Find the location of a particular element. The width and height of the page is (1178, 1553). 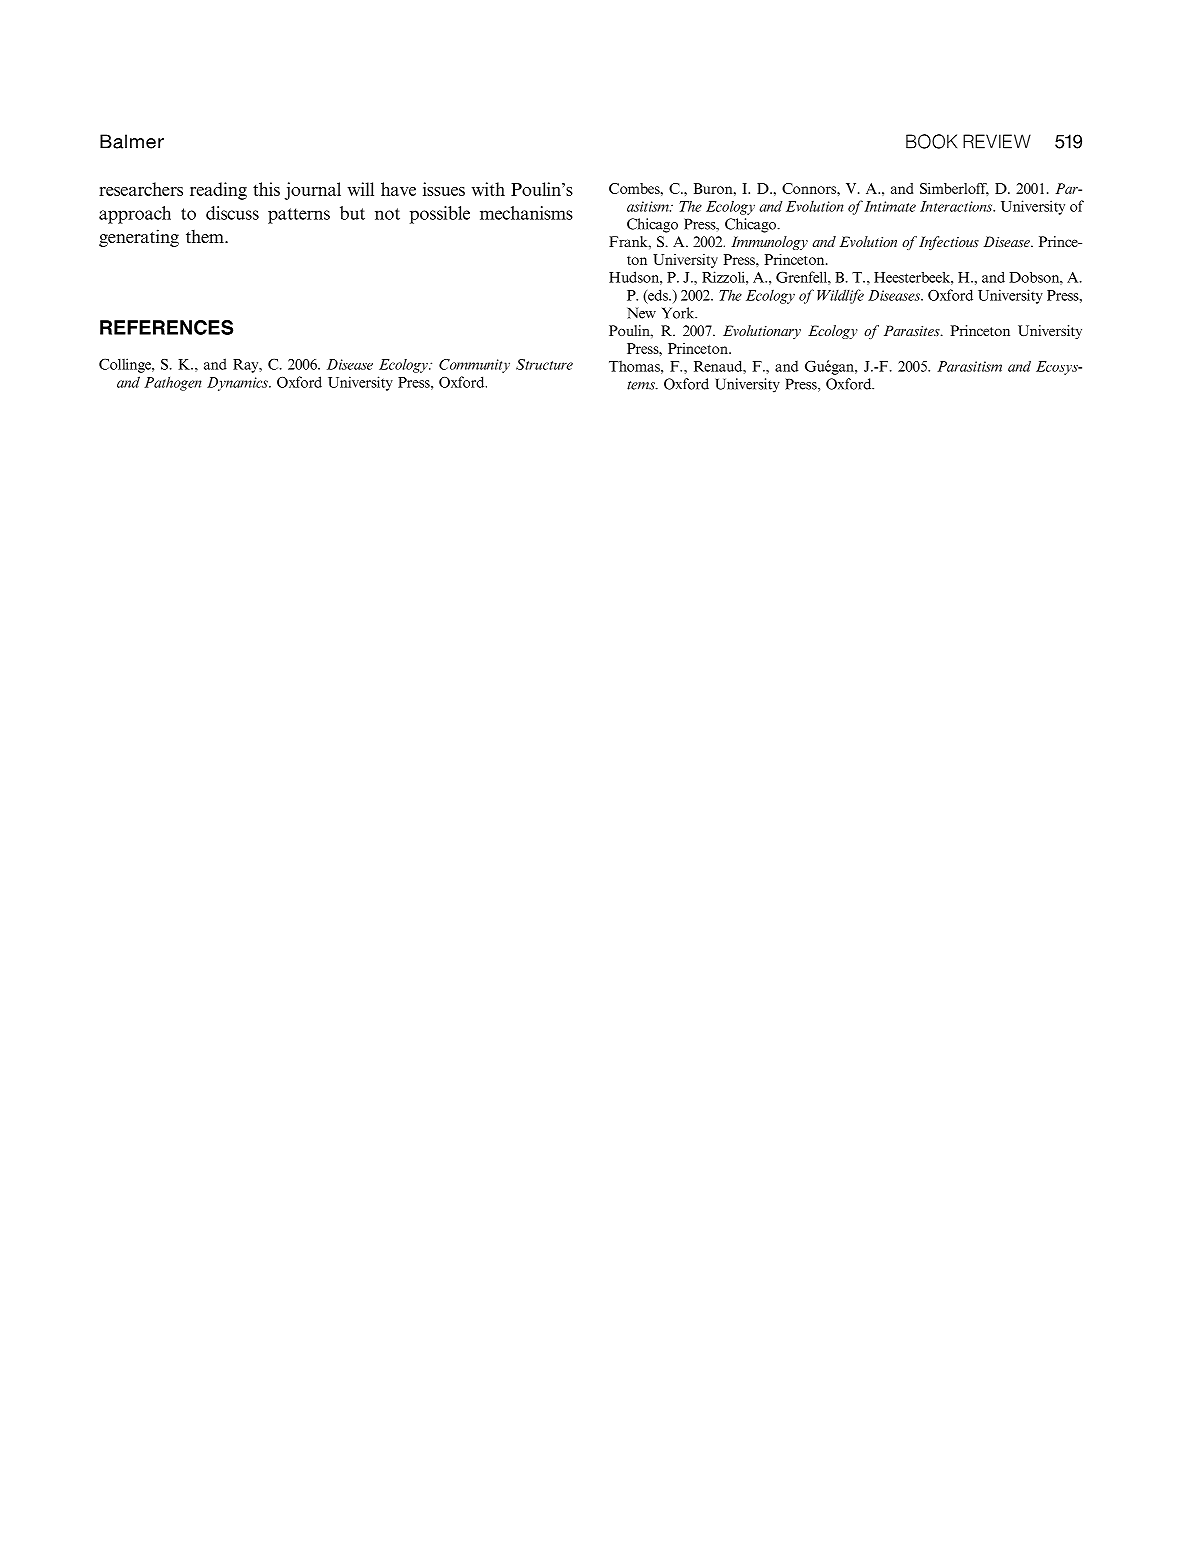

Frank is located at coordinates (629, 241).
